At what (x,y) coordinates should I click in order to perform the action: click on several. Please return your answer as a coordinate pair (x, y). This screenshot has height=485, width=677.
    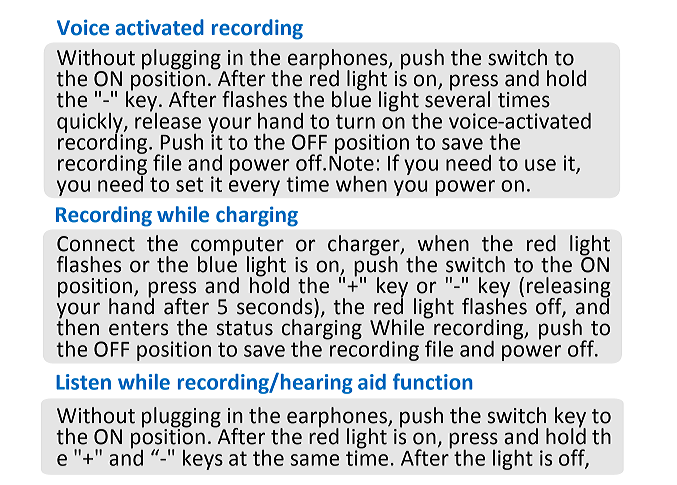
    Looking at the image, I should click on (457, 98).
